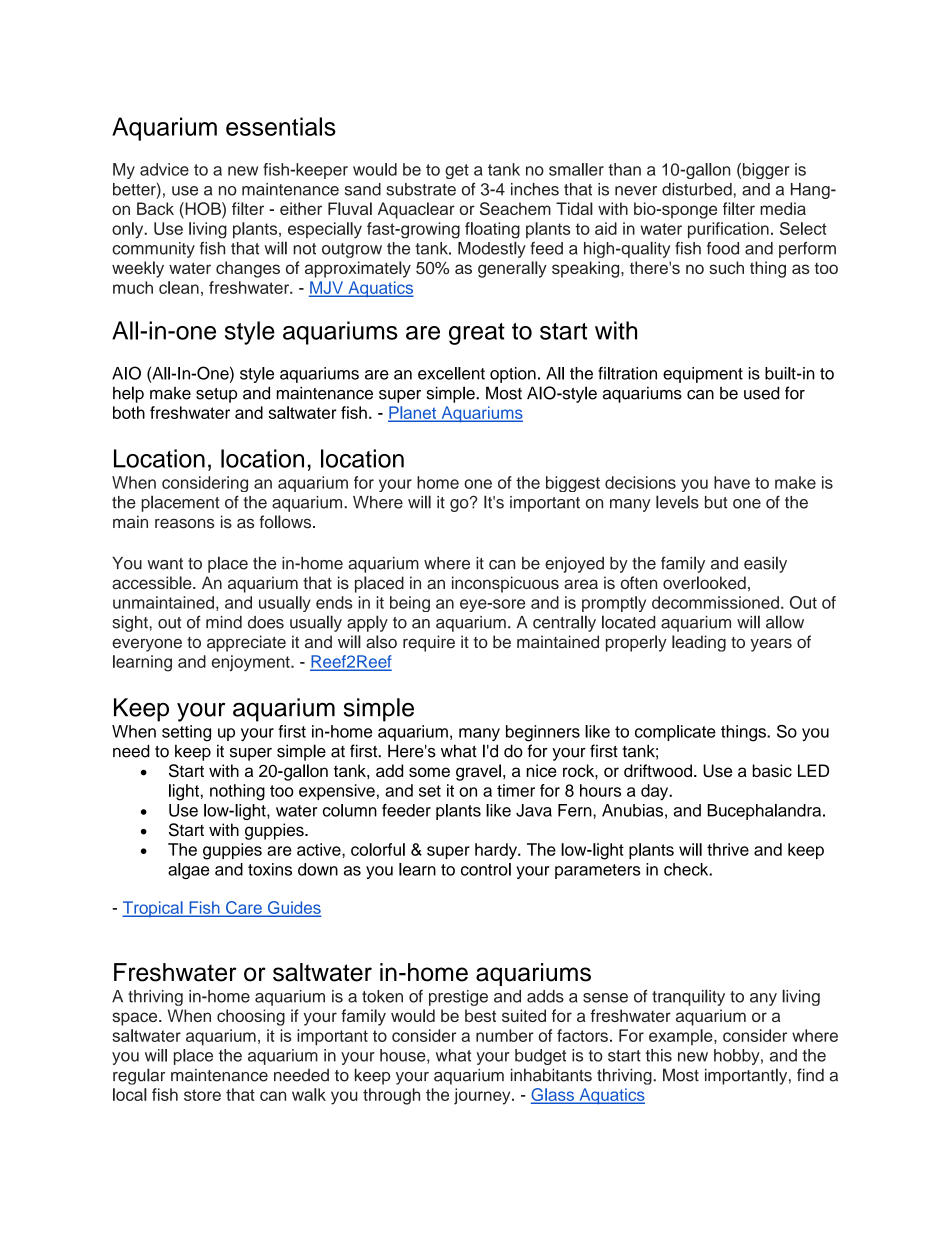 The image size is (952, 1233). Describe the element at coordinates (573, 484) in the screenshot. I see `biggest` at that location.
